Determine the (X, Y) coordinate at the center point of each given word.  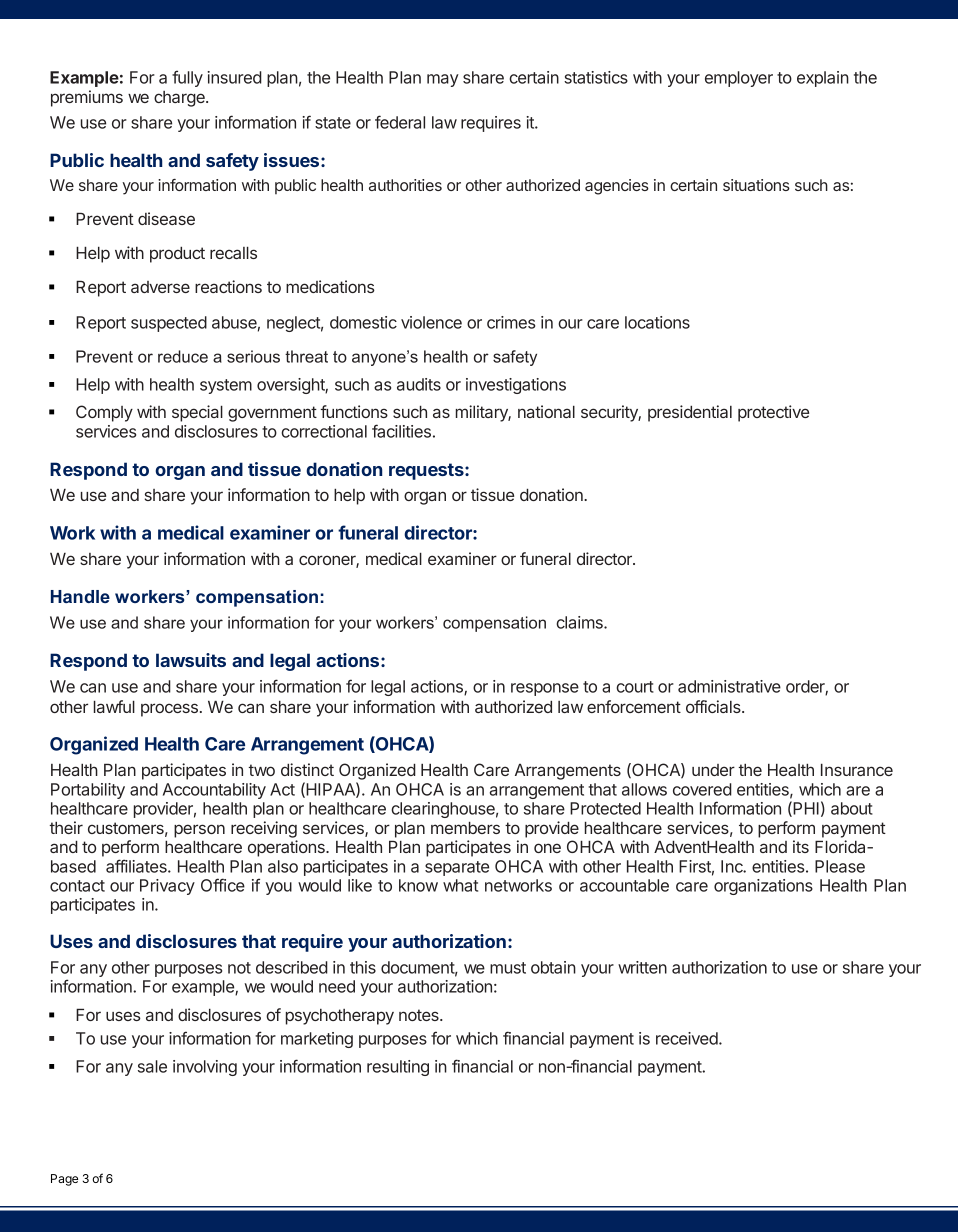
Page (64, 1180)
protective (773, 413)
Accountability (214, 791)
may (443, 80)
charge (180, 99)
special (197, 413)
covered (702, 789)
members (465, 827)
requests (427, 471)
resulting (398, 1068)
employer (739, 79)
